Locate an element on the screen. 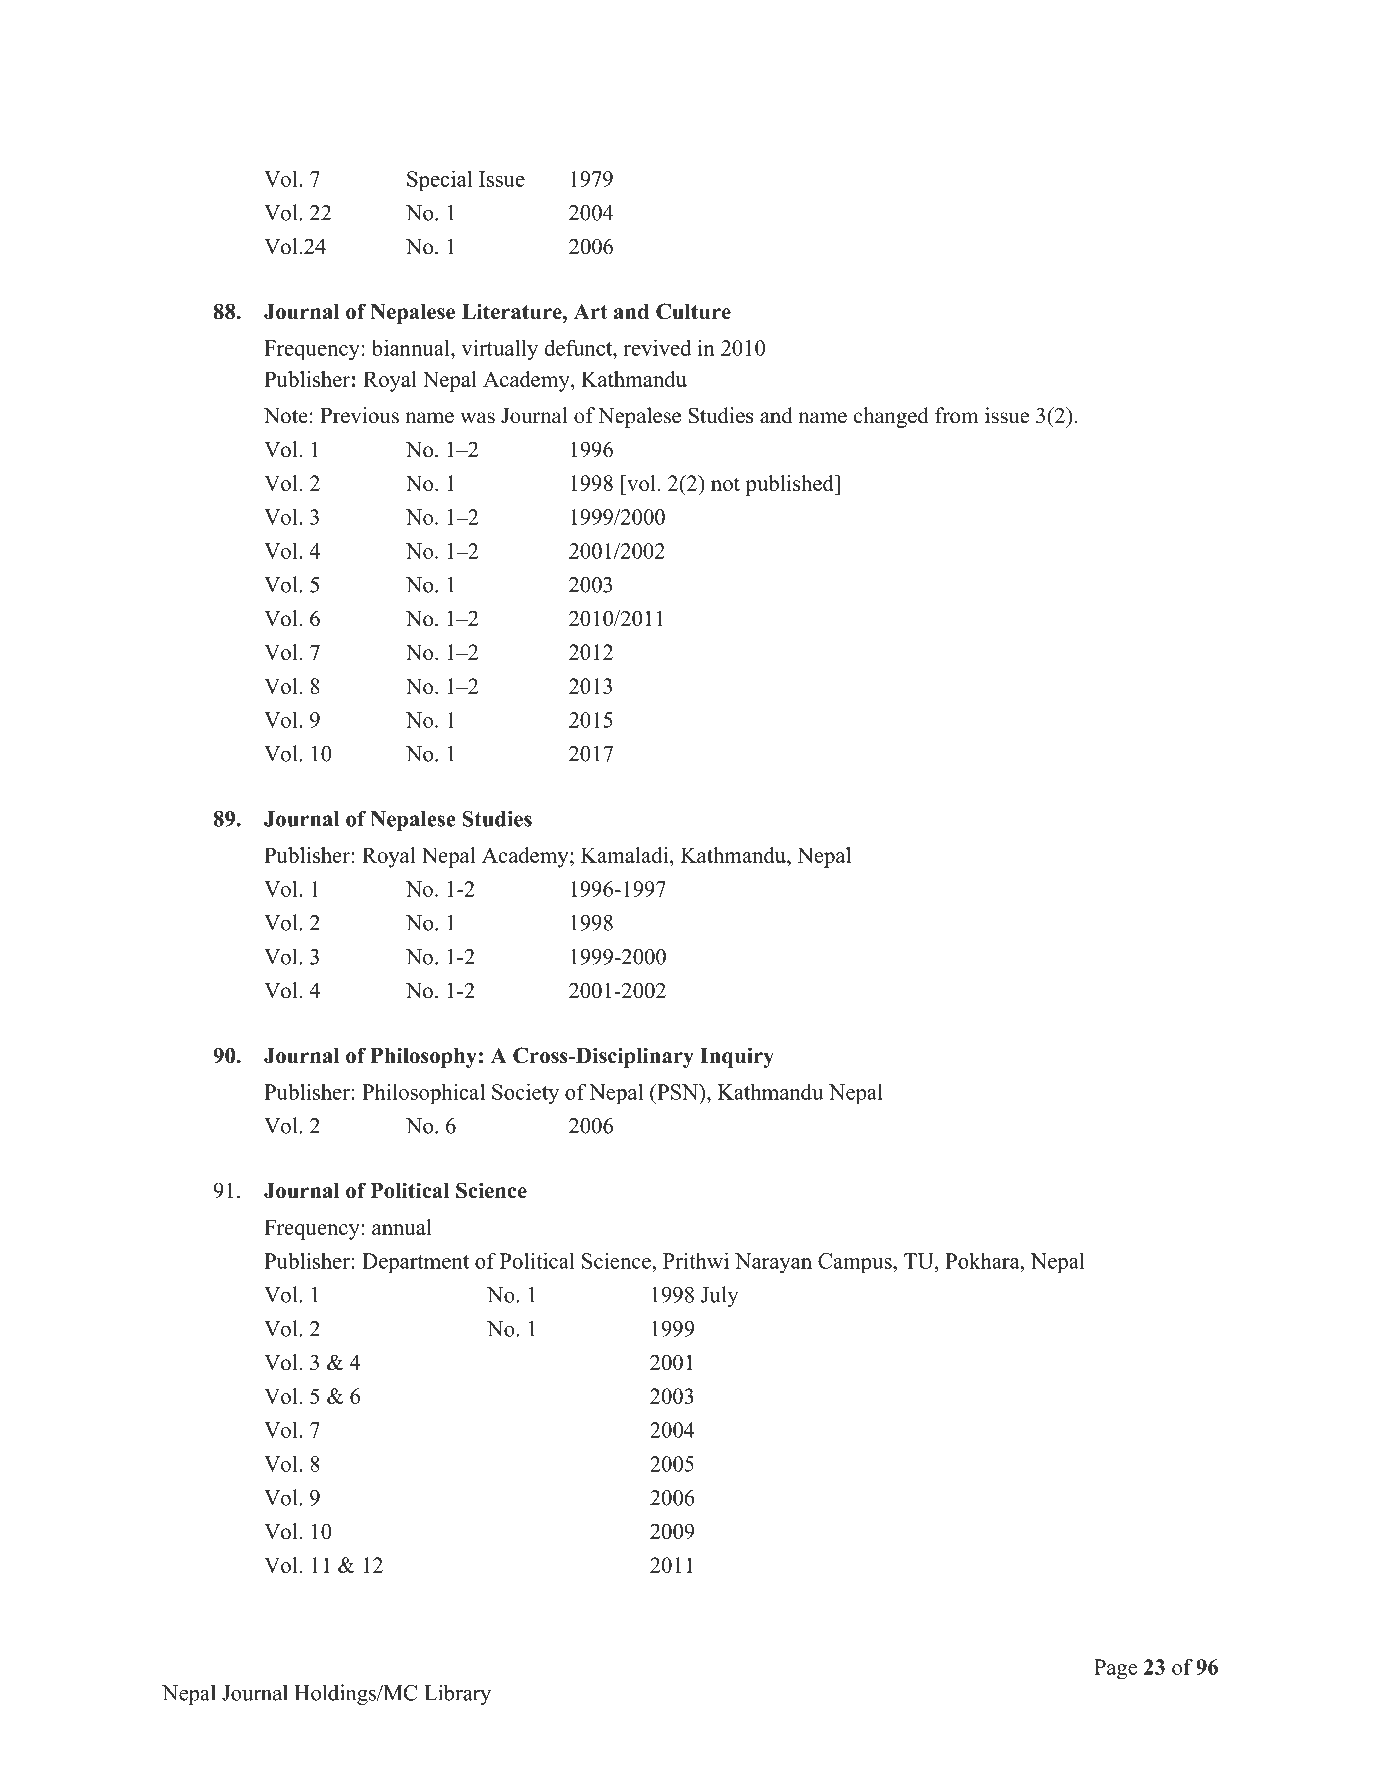  Inquiry is located at coordinates (737, 1057).
